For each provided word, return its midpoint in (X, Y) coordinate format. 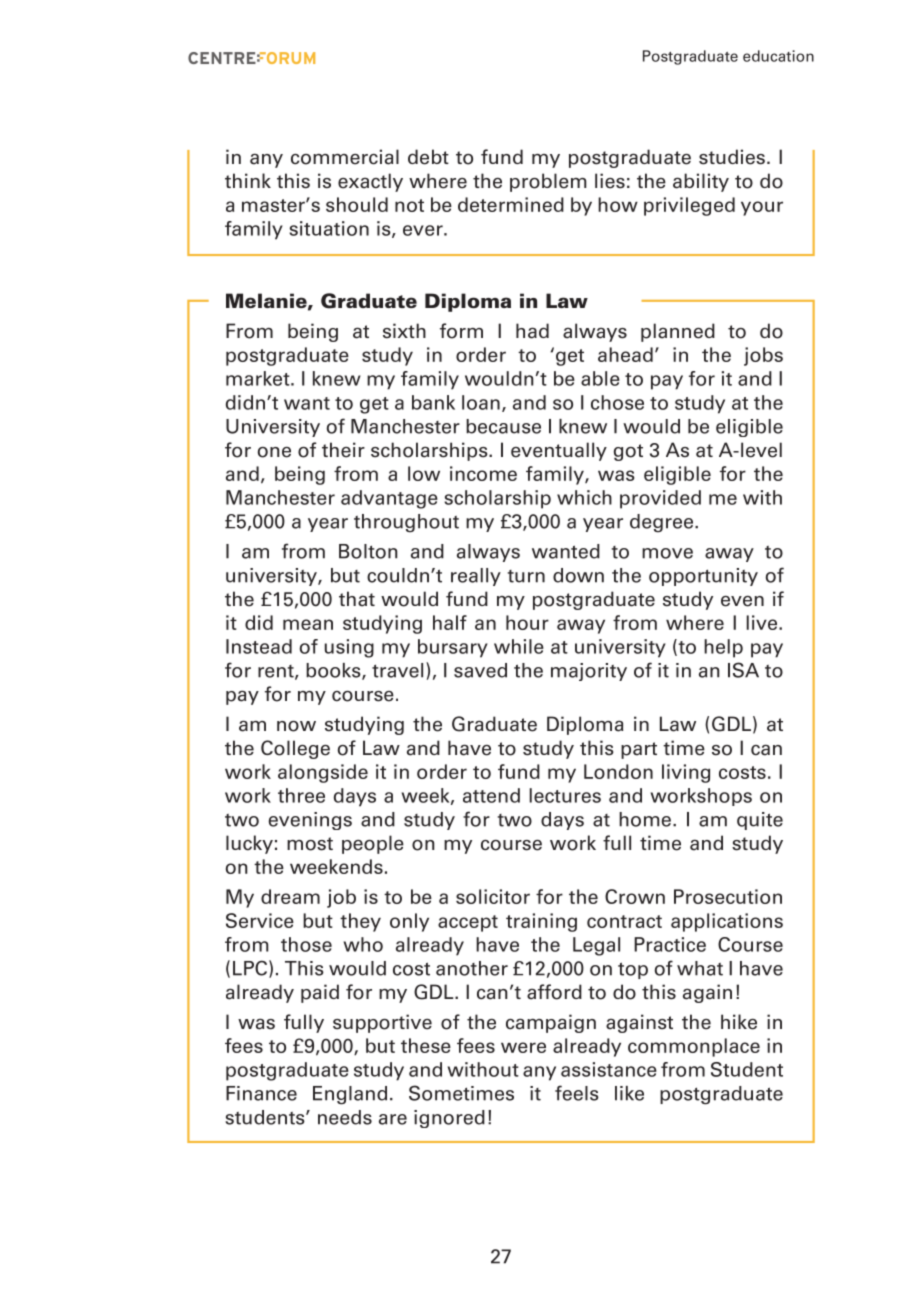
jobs (763, 356)
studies (732, 157)
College (295, 749)
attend (491, 795)
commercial (345, 157)
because (503, 426)
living (686, 773)
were (523, 1047)
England (350, 1095)
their (343, 450)
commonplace (694, 1047)
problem (548, 182)
